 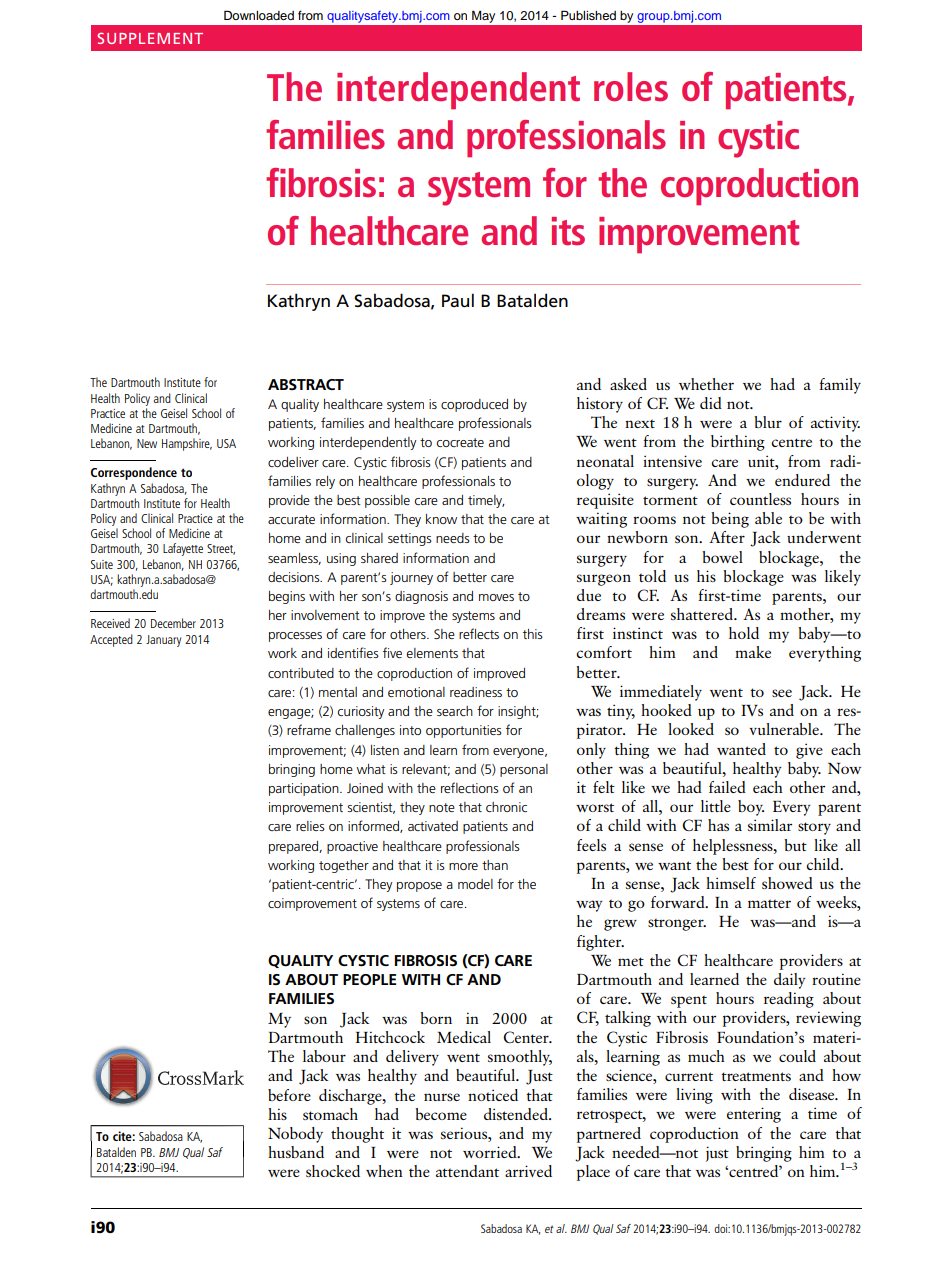 I want to click on SUPPLEMENT, so click(x=150, y=38).
